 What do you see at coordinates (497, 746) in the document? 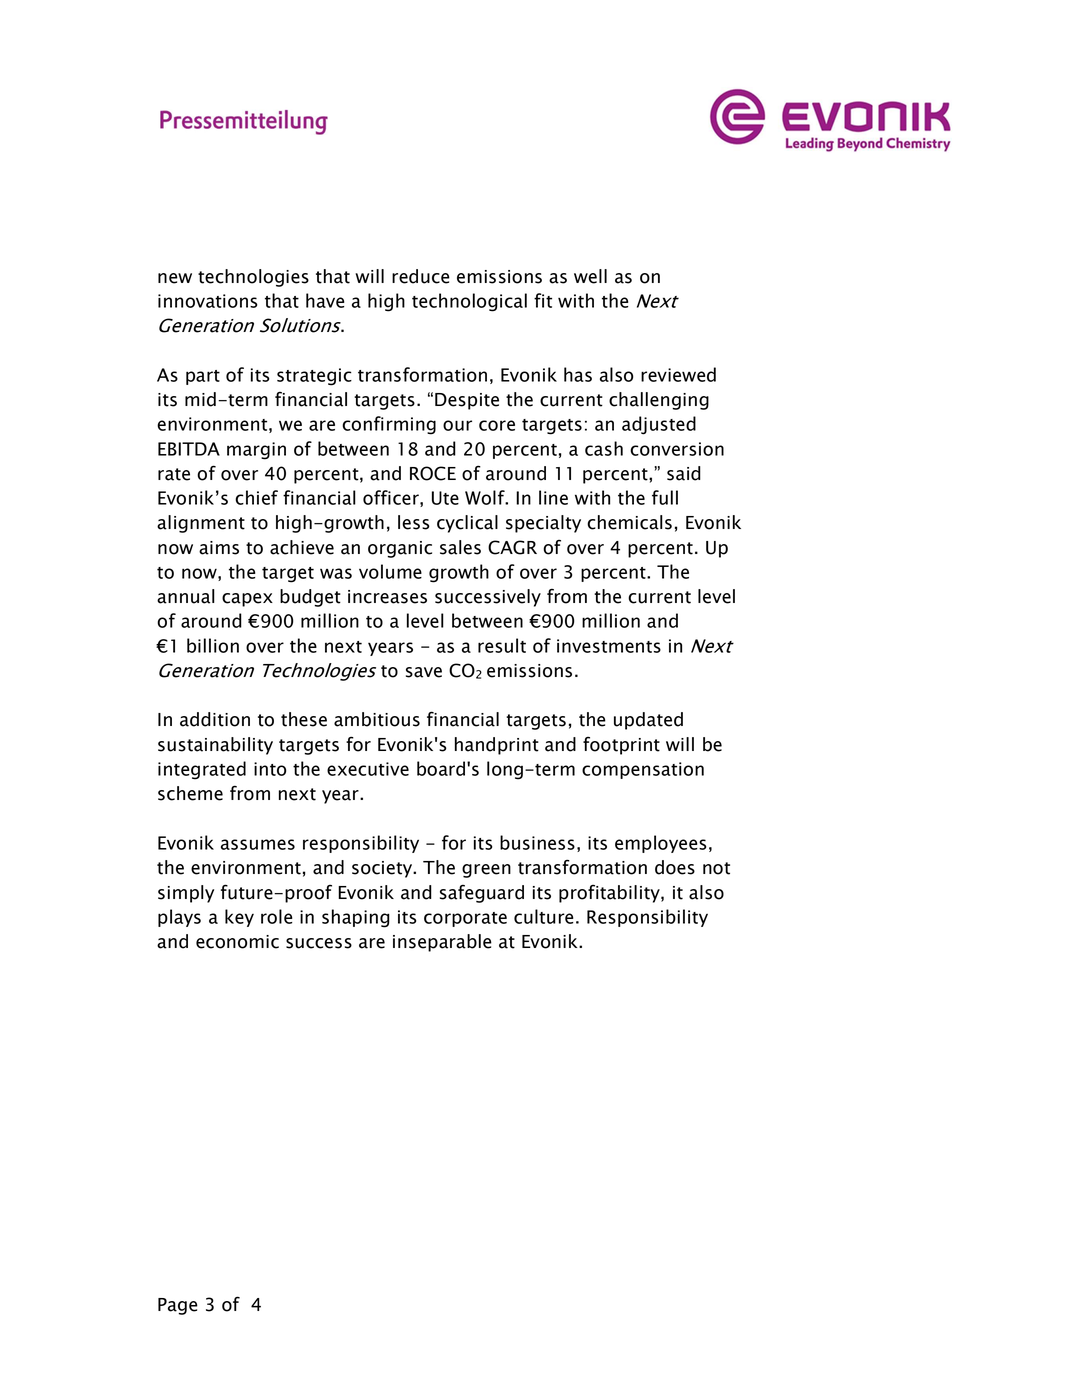
I see `handprint` at bounding box center [497, 746].
